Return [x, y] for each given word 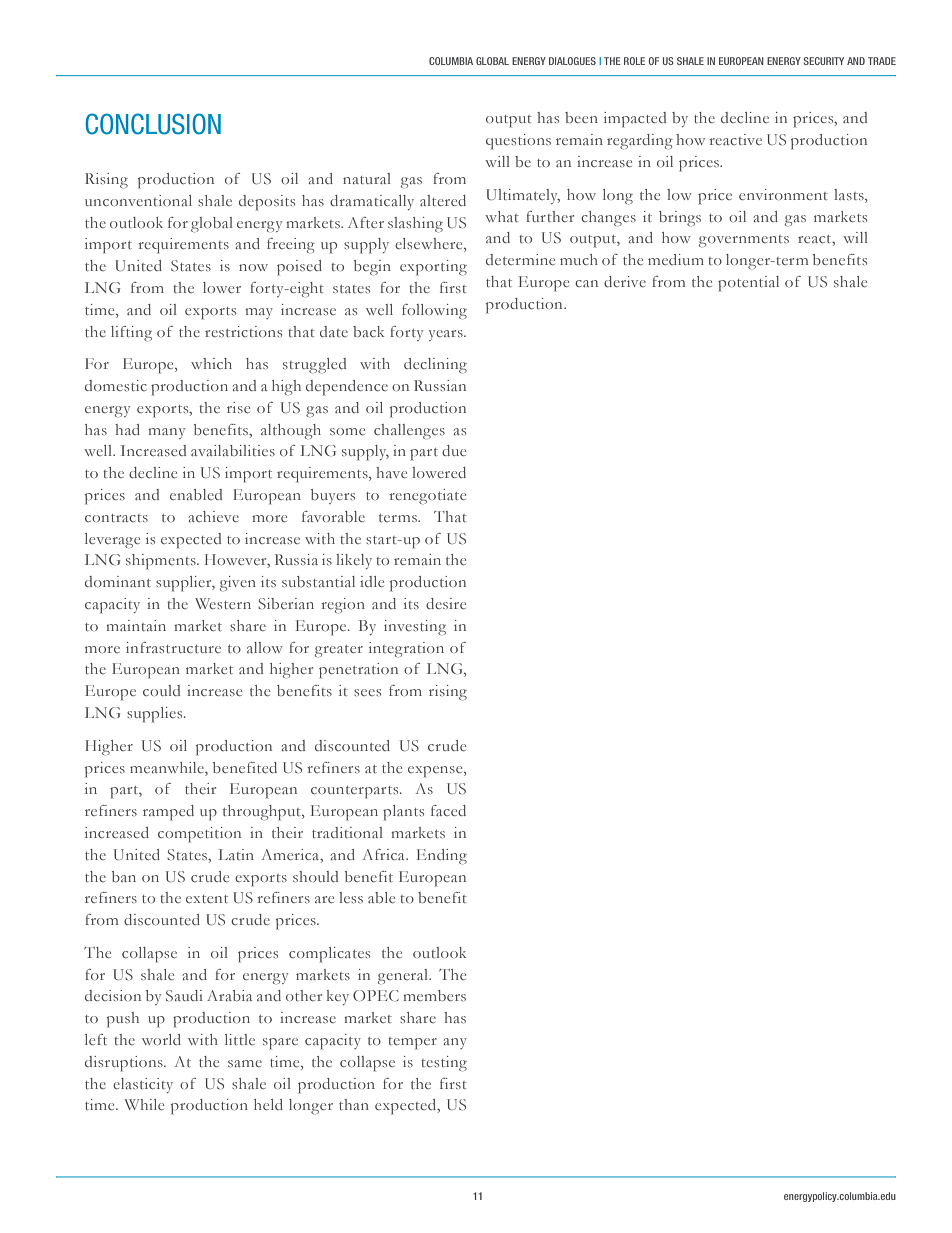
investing [415, 628]
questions [518, 142]
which [211, 363]
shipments [162, 562]
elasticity [143, 1085]
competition [199, 835]
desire [446, 603]
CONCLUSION [153, 124]
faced [448, 810]
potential [748, 284]
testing [444, 1064]
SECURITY [824, 61]
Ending [442, 857]
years [447, 335]
